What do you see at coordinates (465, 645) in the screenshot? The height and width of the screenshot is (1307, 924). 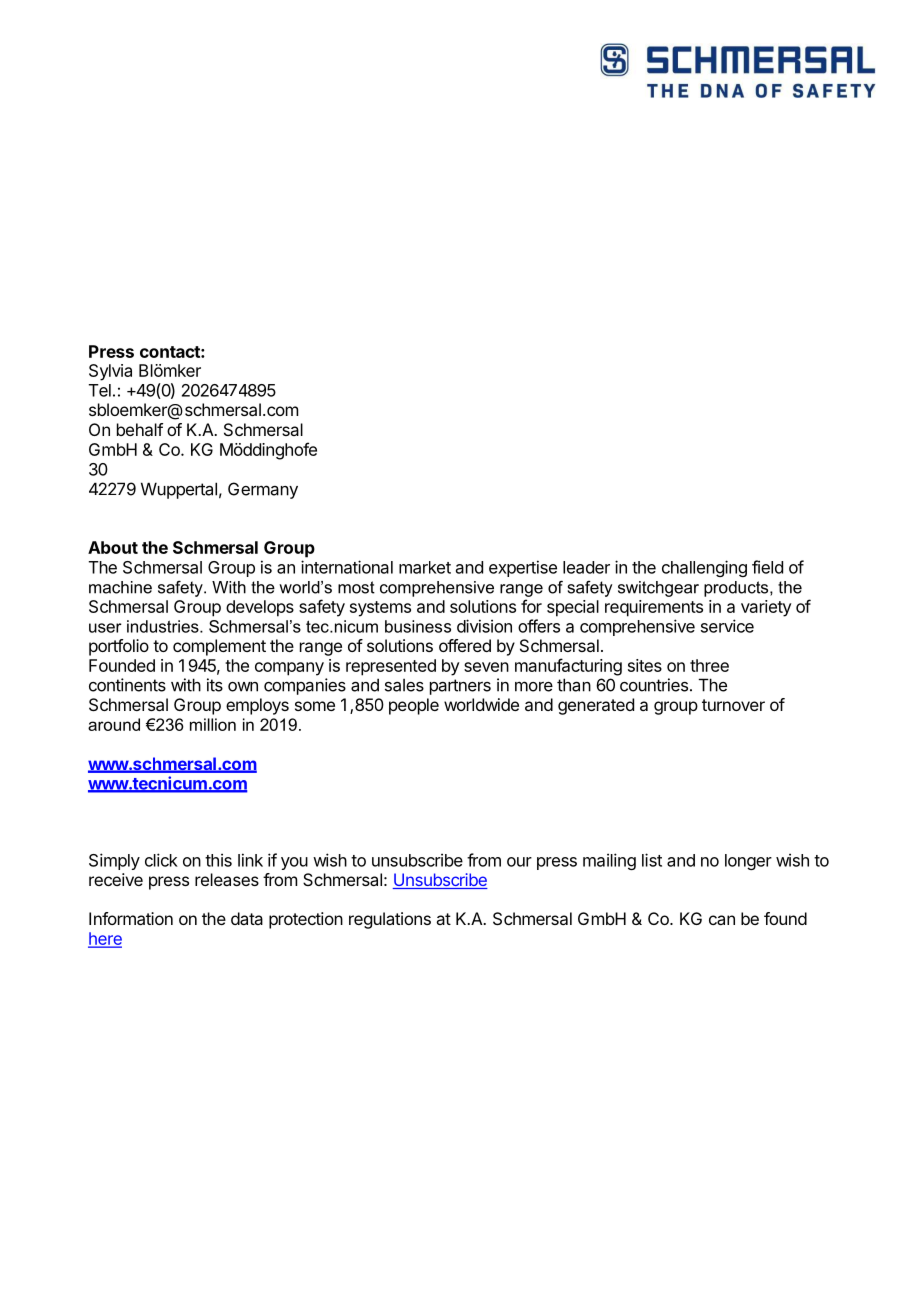 I see `offered` at bounding box center [465, 645].
